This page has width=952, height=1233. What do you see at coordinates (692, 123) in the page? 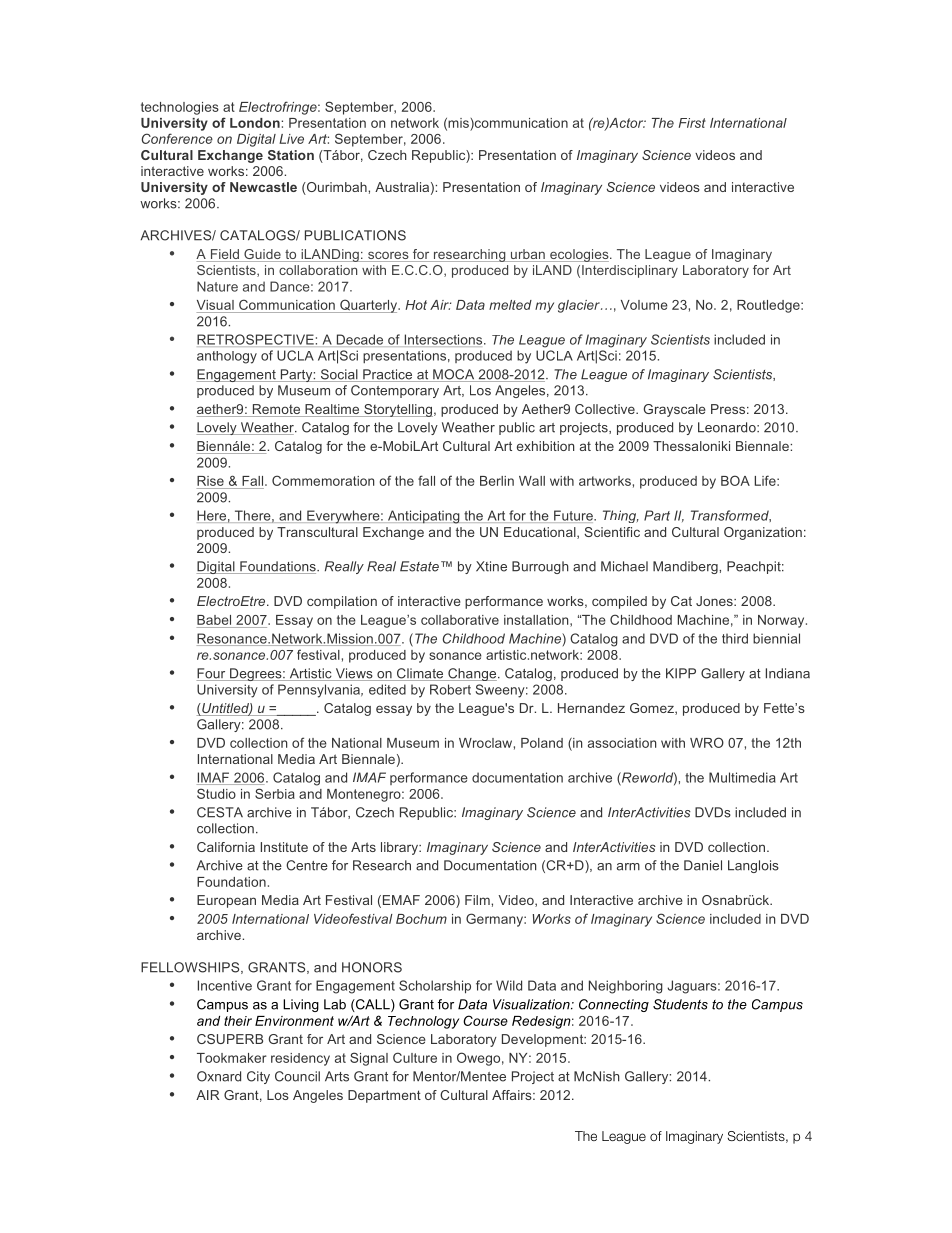
I see `First` at bounding box center [692, 123].
